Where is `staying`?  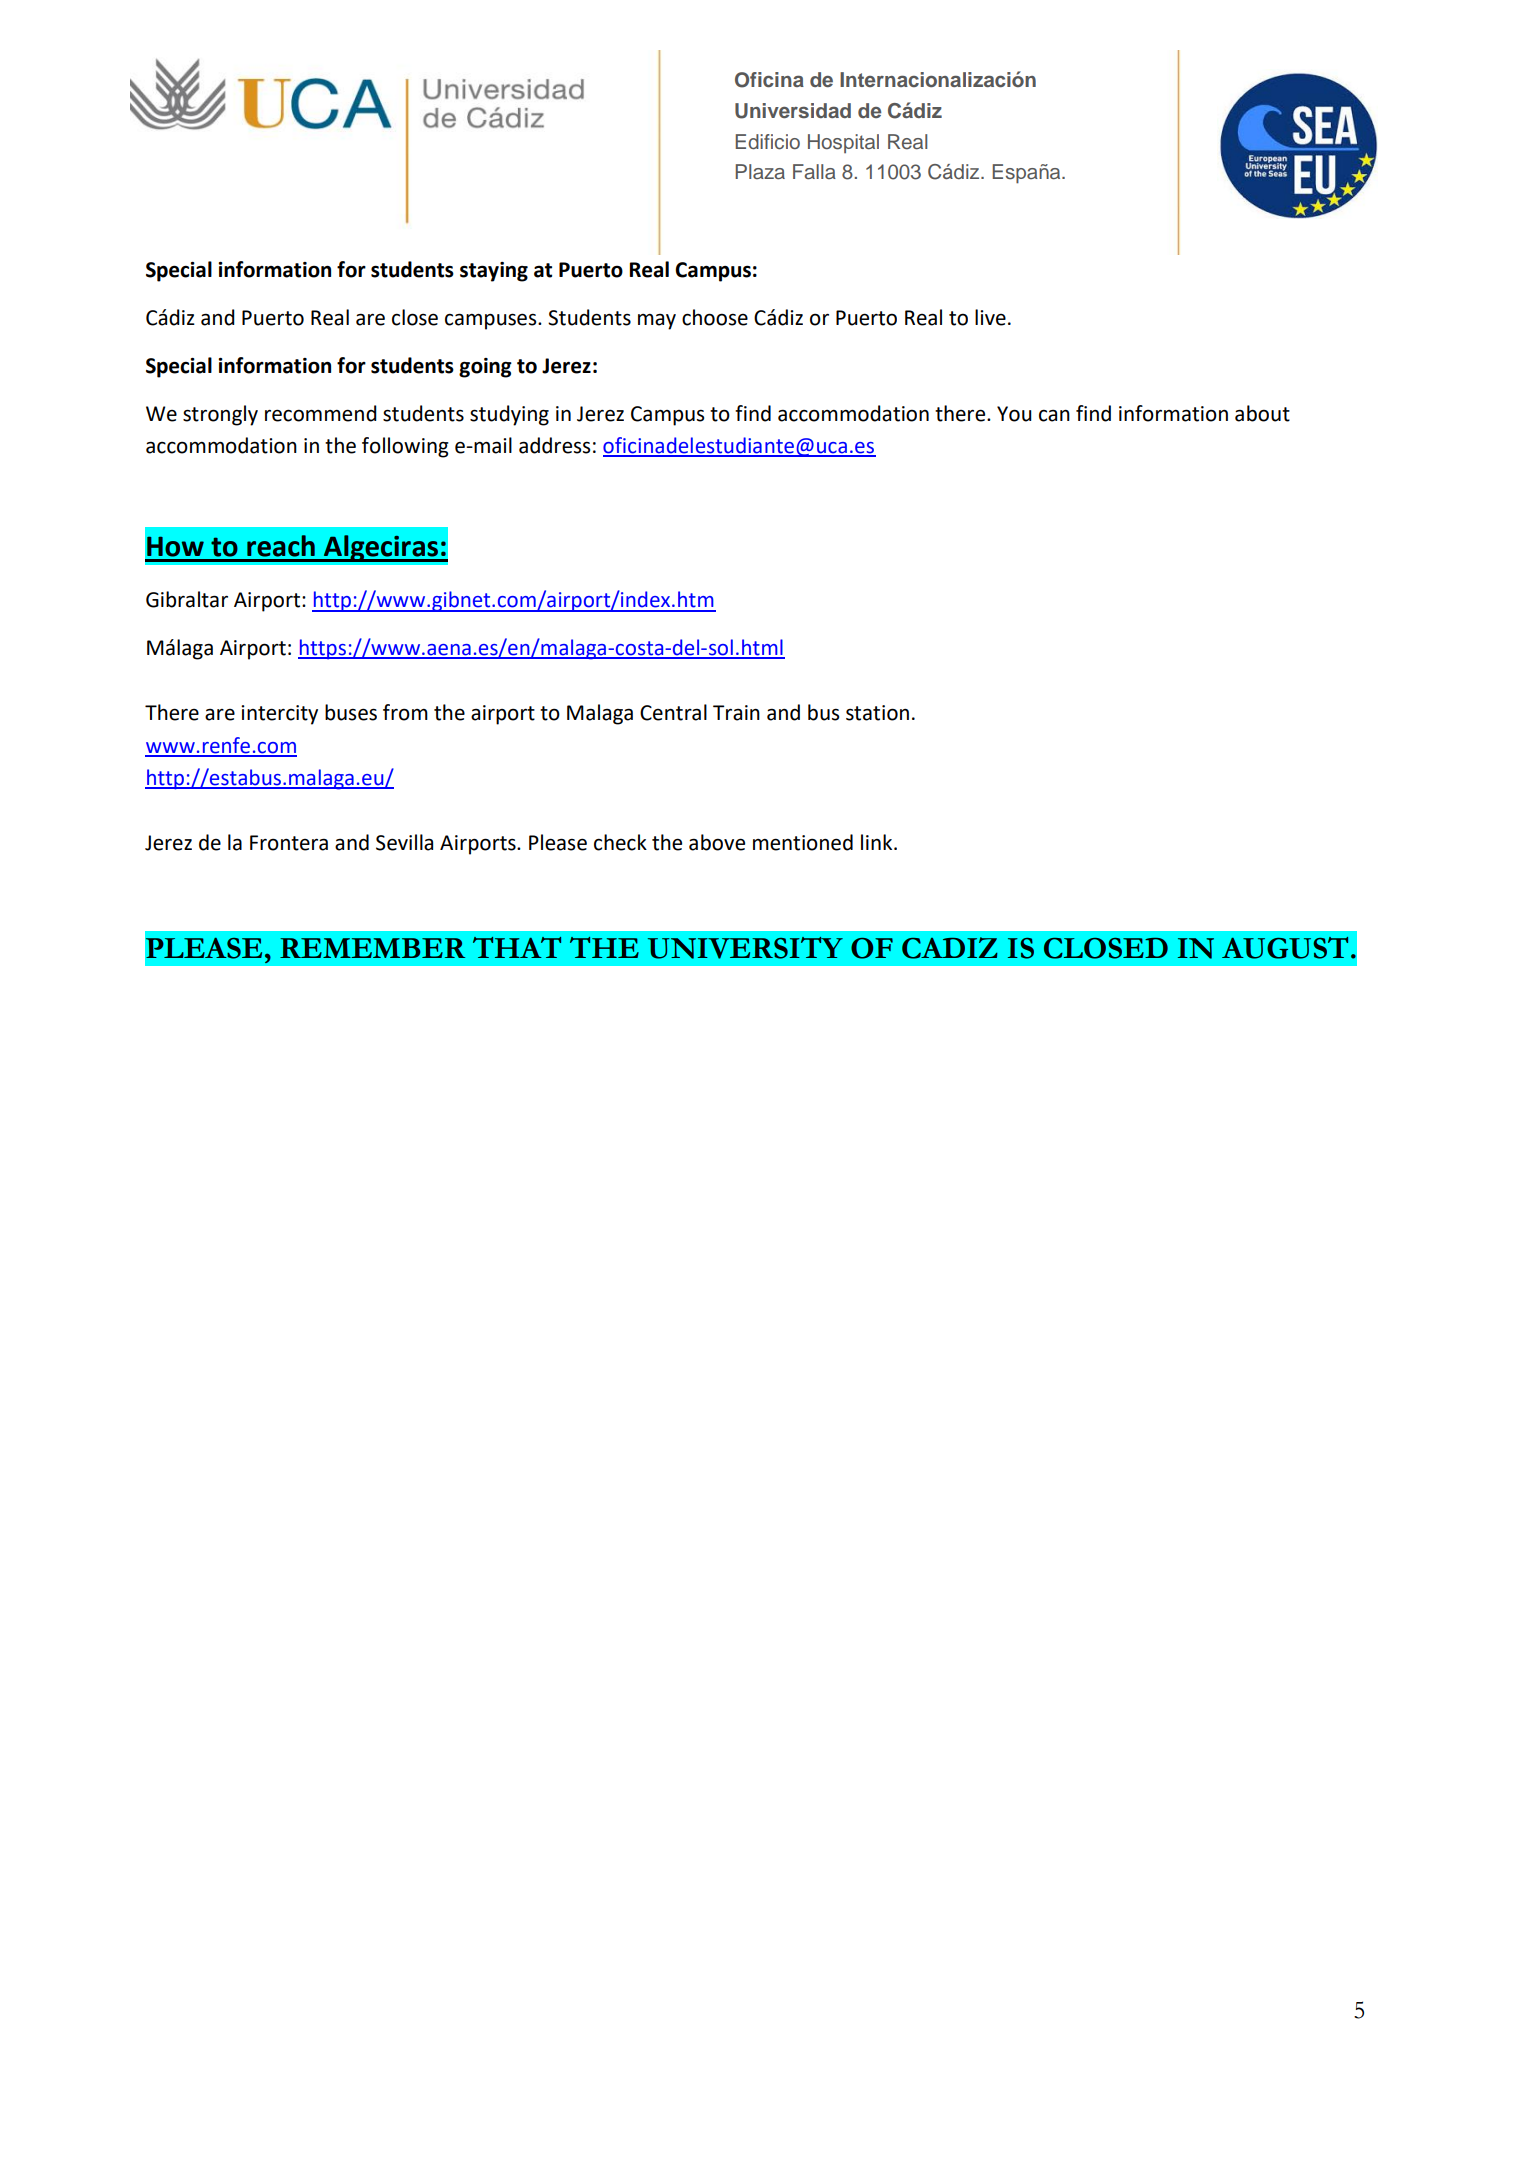
staying is located at coordinates (494, 272).
